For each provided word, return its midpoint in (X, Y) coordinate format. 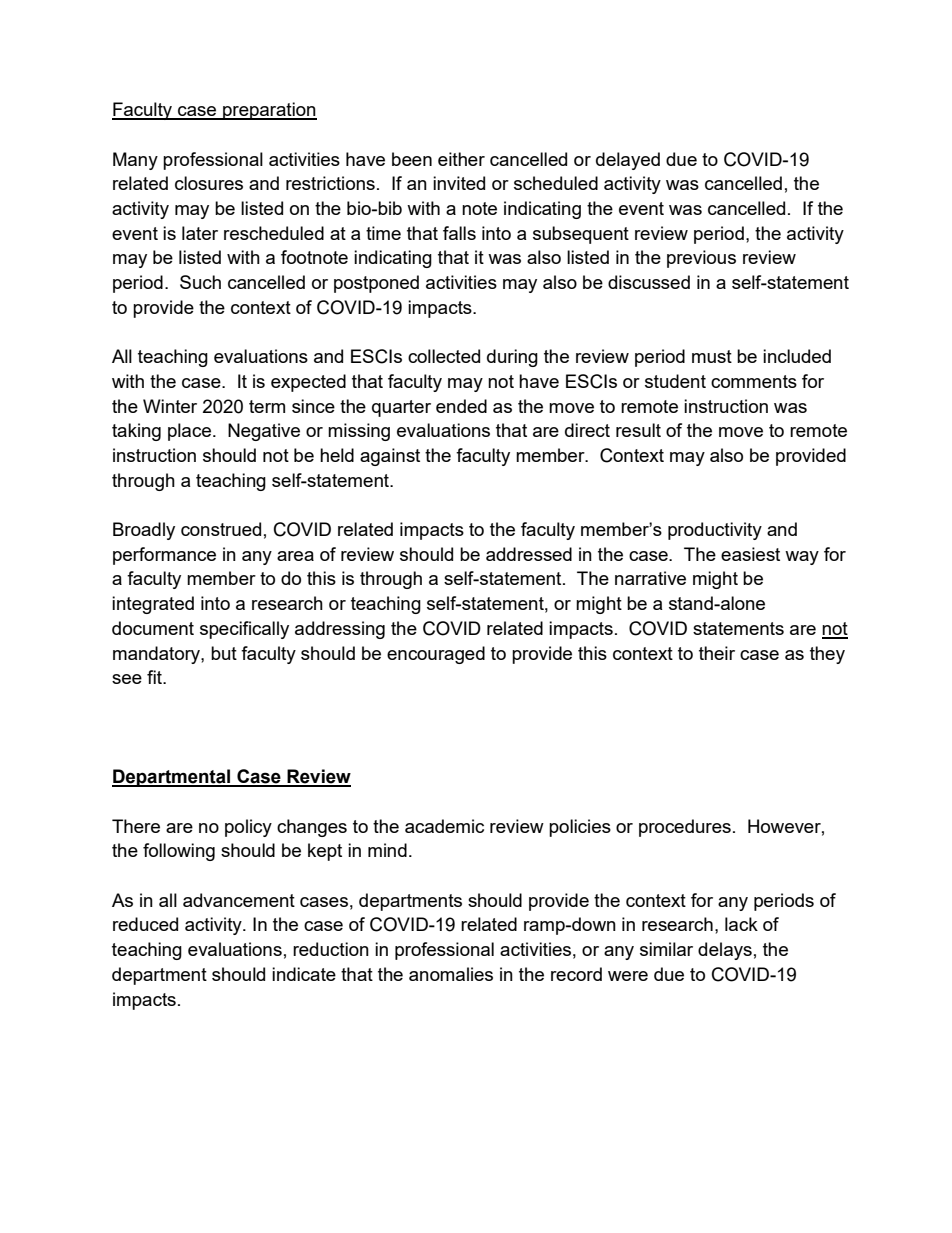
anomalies (451, 974)
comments (754, 381)
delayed (628, 161)
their (717, 653)
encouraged (436, 655)
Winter (170, 406)
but (224, 653)
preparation (269, 111)
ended (461, 406)
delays (725, 951)
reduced (145, 924)
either (461, 159)
